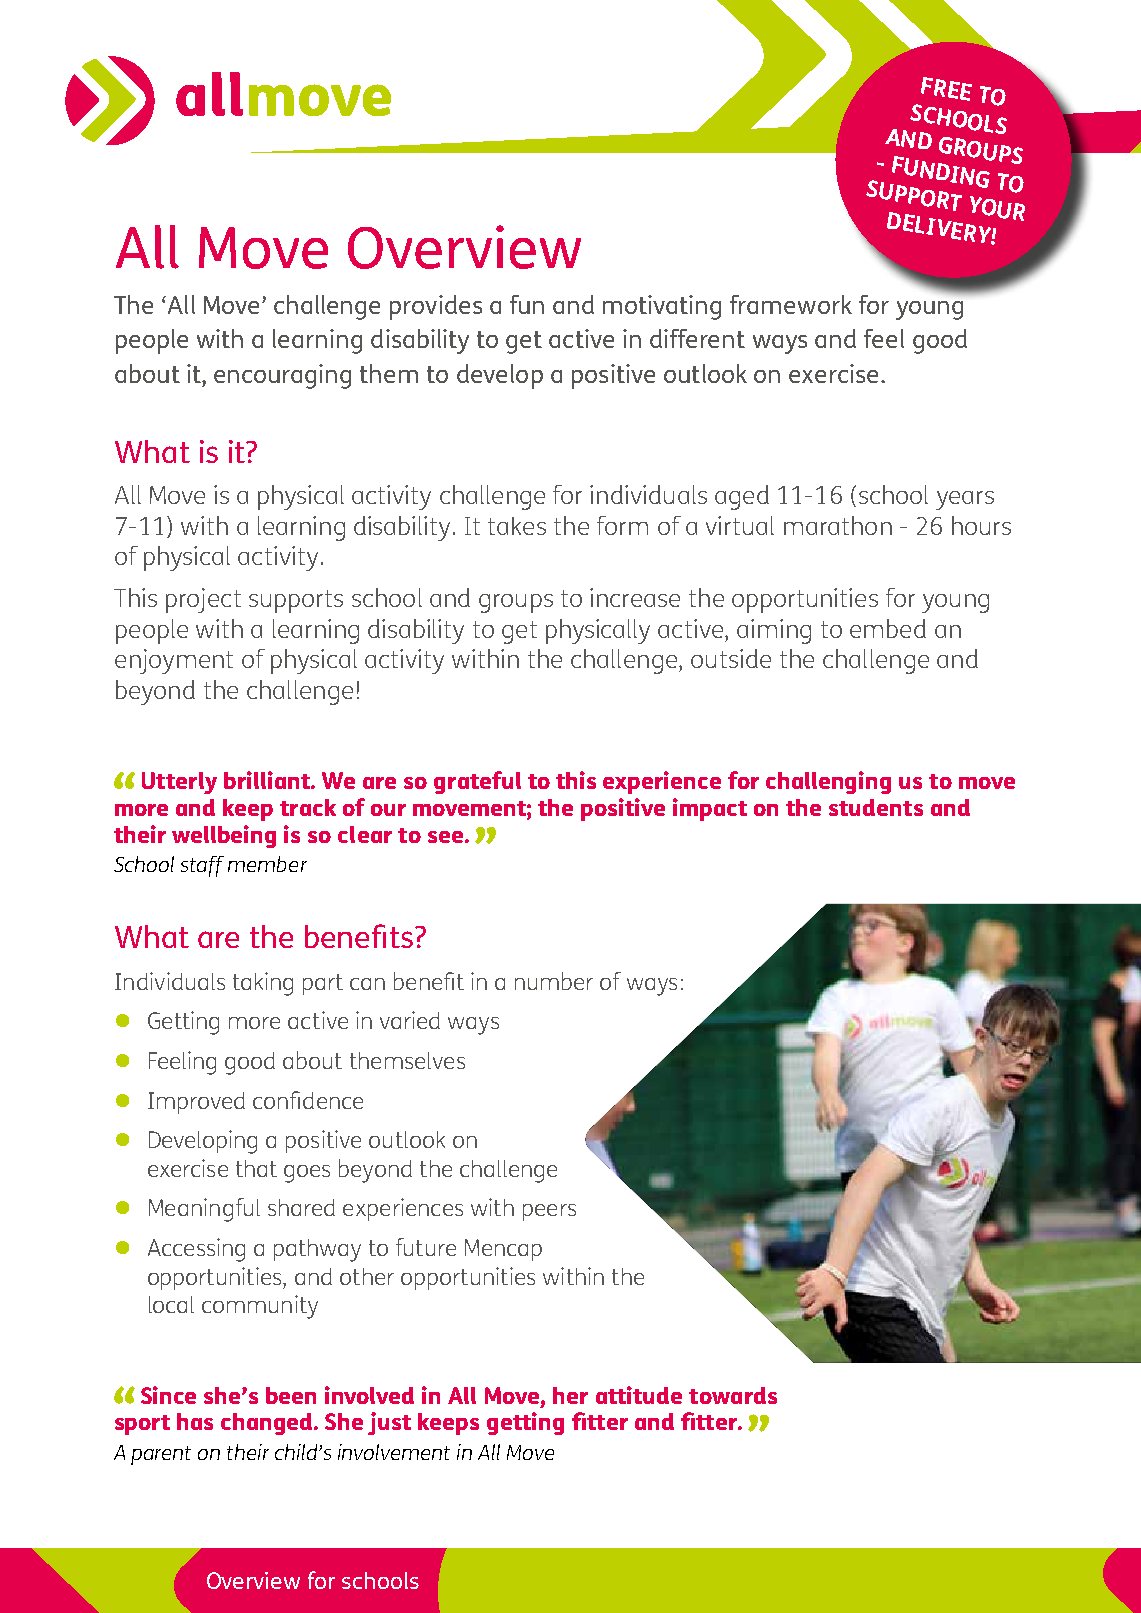 This document has height=1613, width=1141. What do you see at coordinates (174, 661) in the document?
I see `enjoyment` at bounding box center [174, 661].
